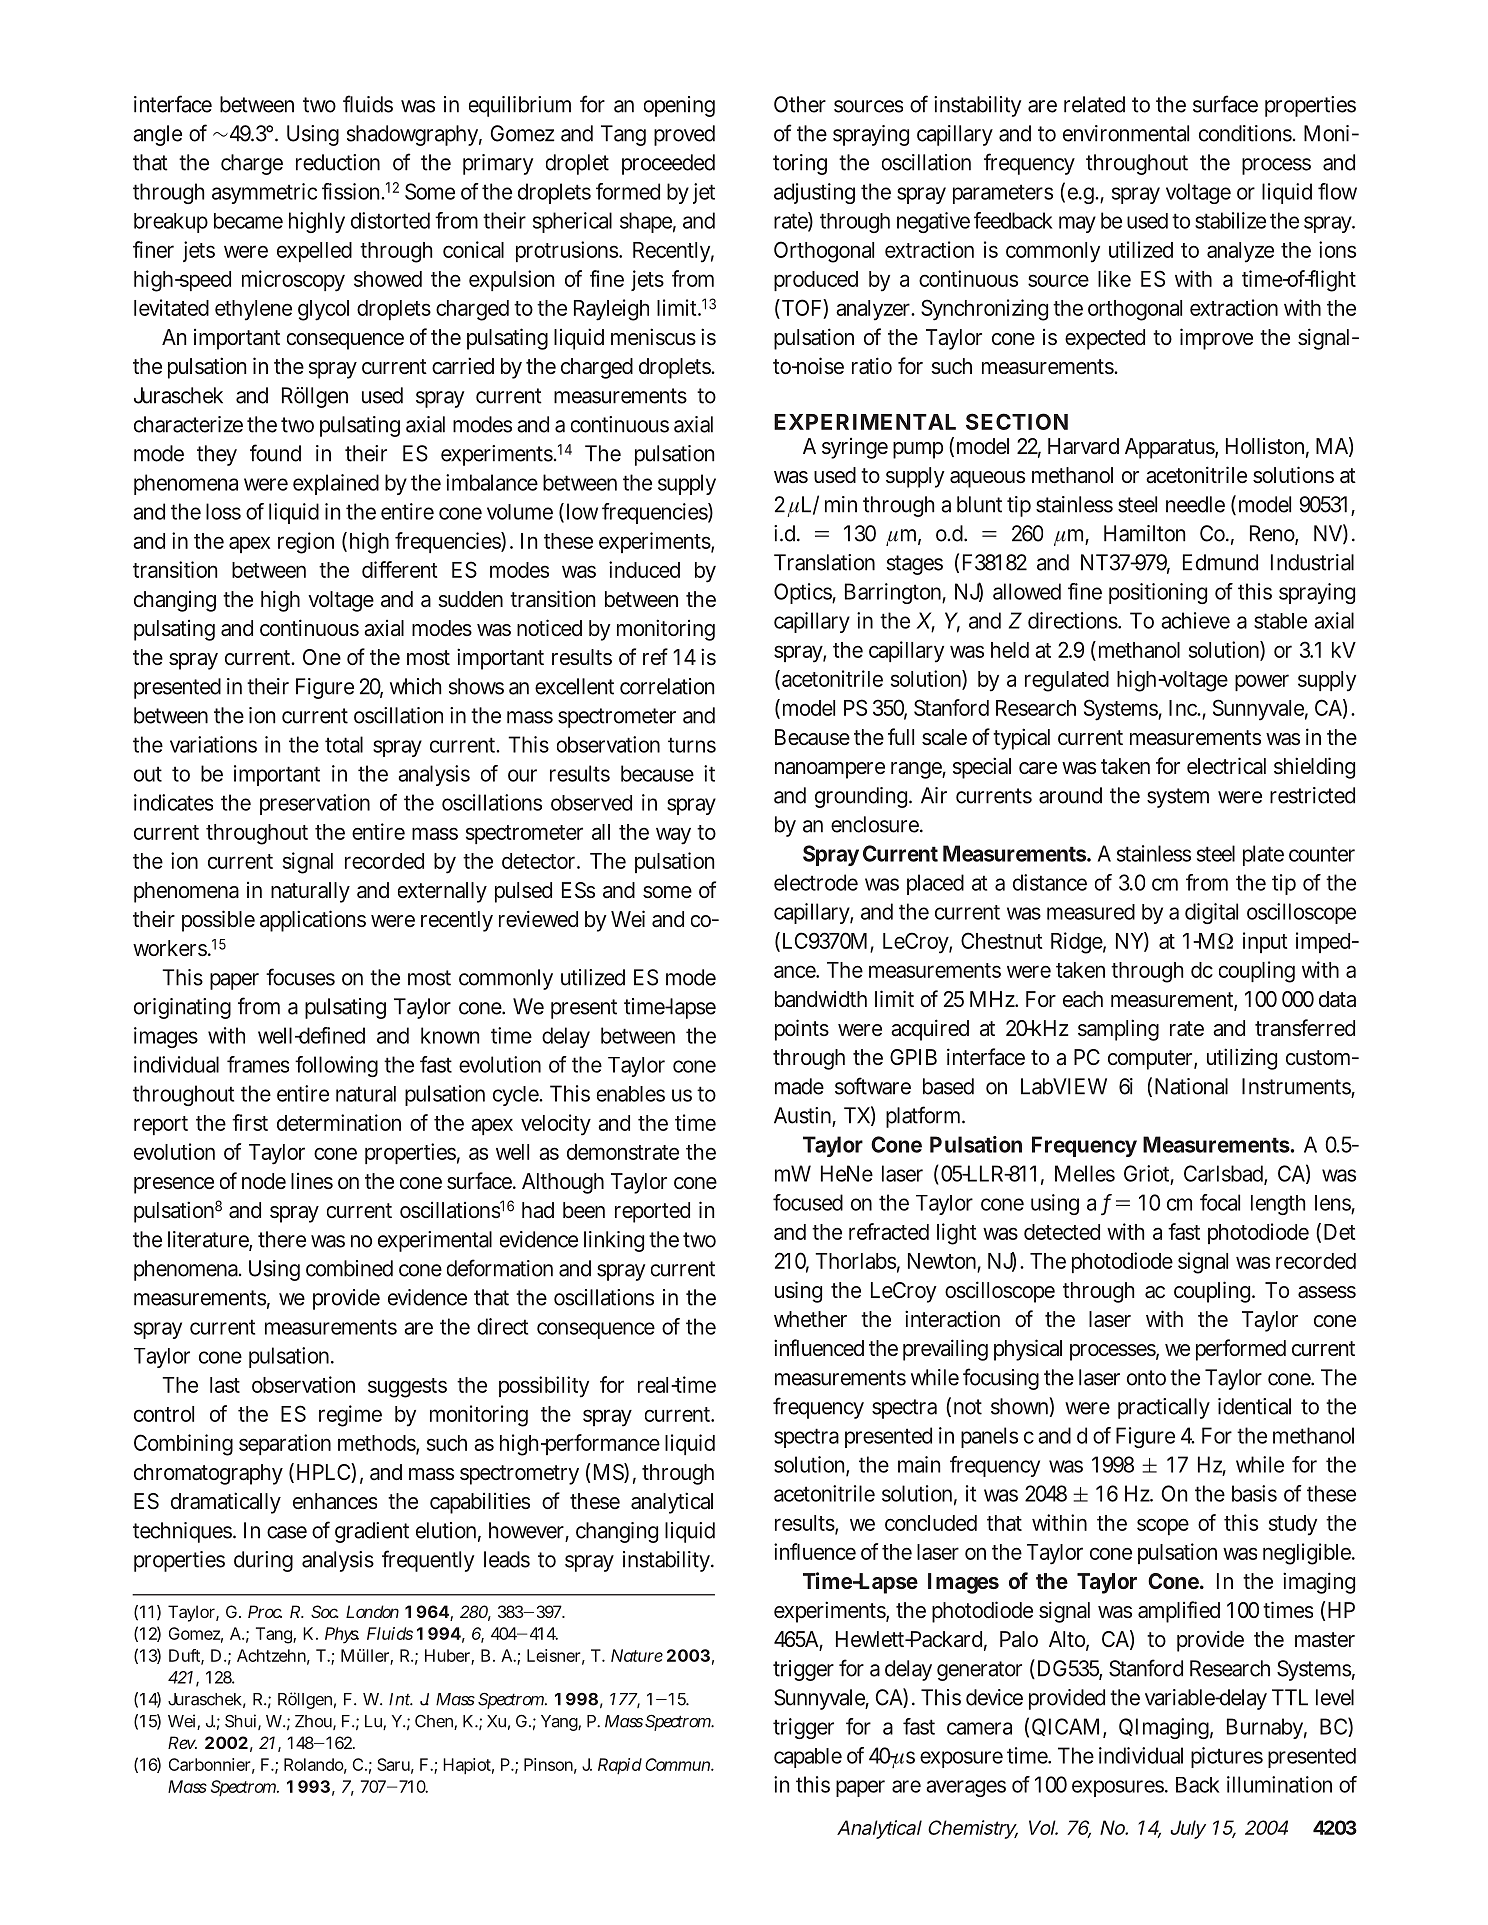 This screenshot has height=1925, width=1488. I want to click on correlation, so click(667, 686).
